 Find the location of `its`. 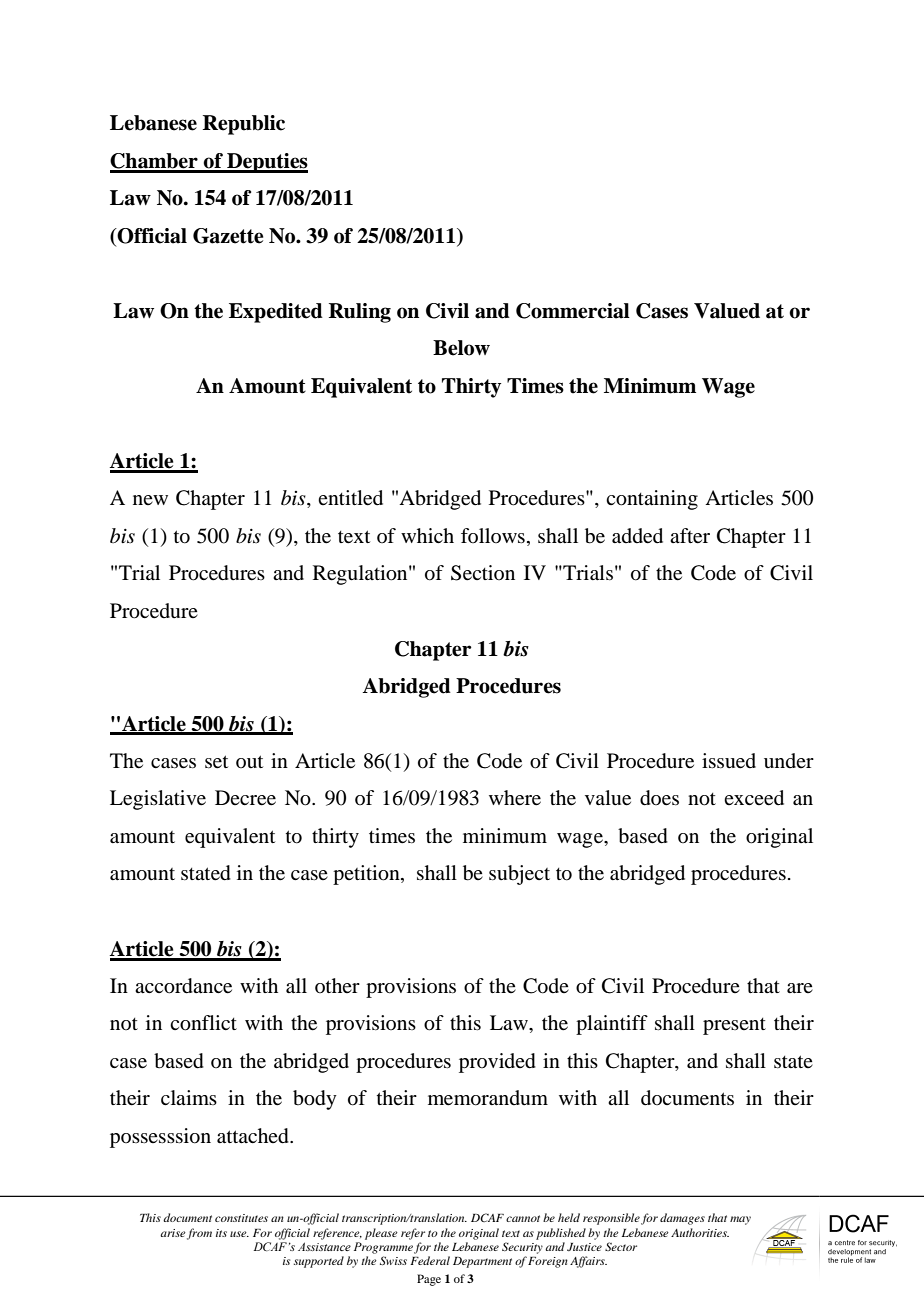

its is located at coordinates (221, 1233).
